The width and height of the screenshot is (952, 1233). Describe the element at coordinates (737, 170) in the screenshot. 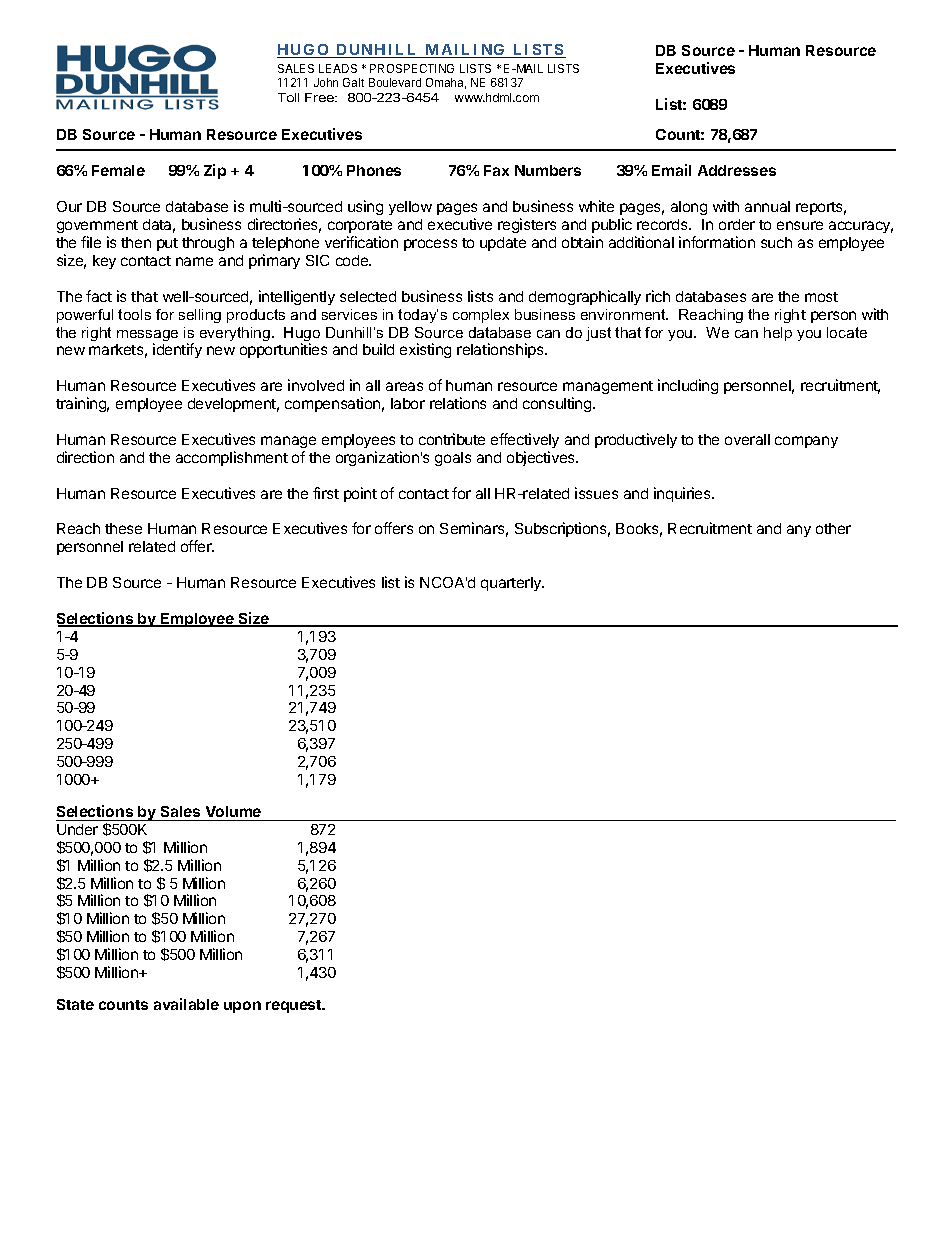

I see `Addresses` at that location.
